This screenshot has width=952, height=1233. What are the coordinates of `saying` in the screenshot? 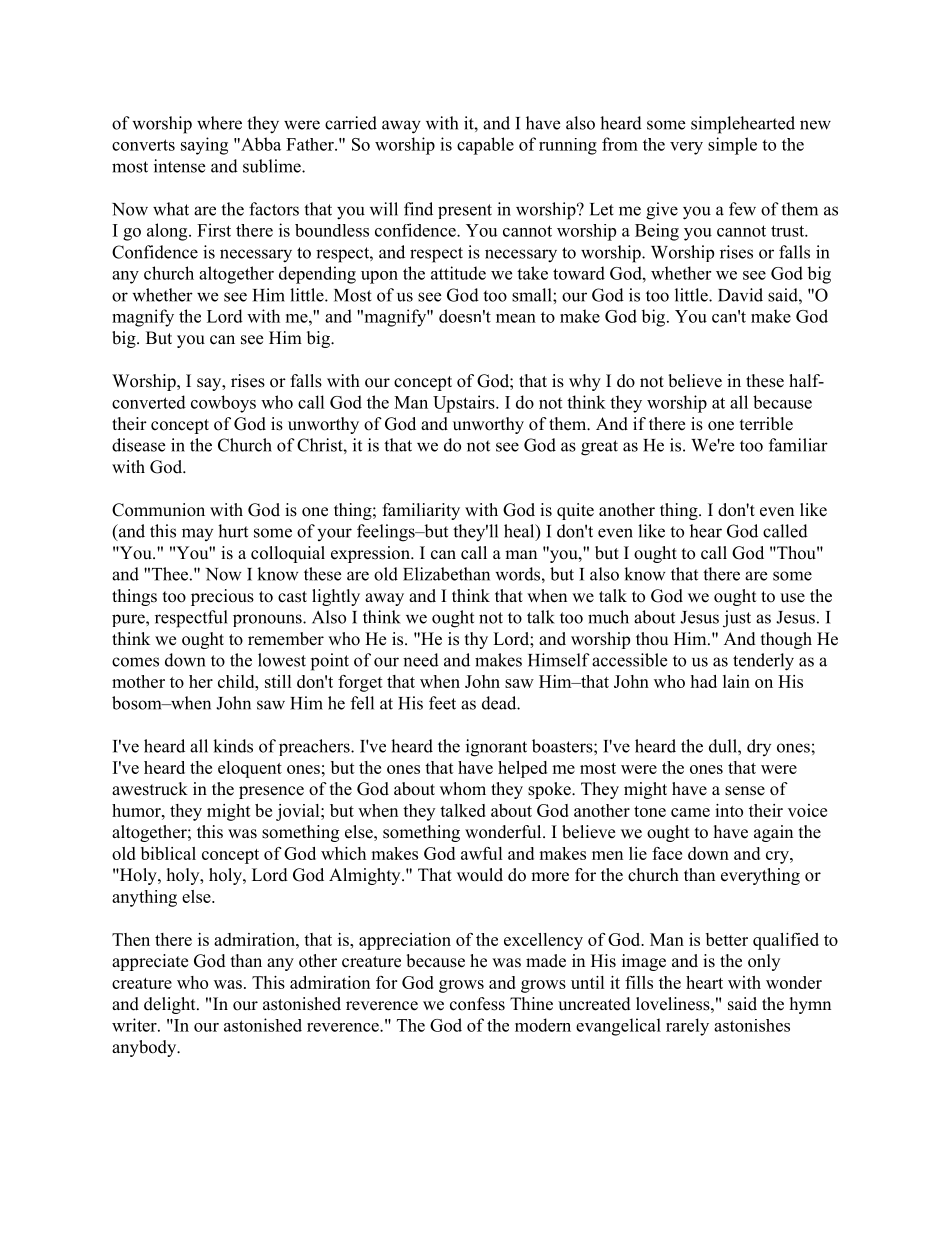 It's located at (204, 146).
